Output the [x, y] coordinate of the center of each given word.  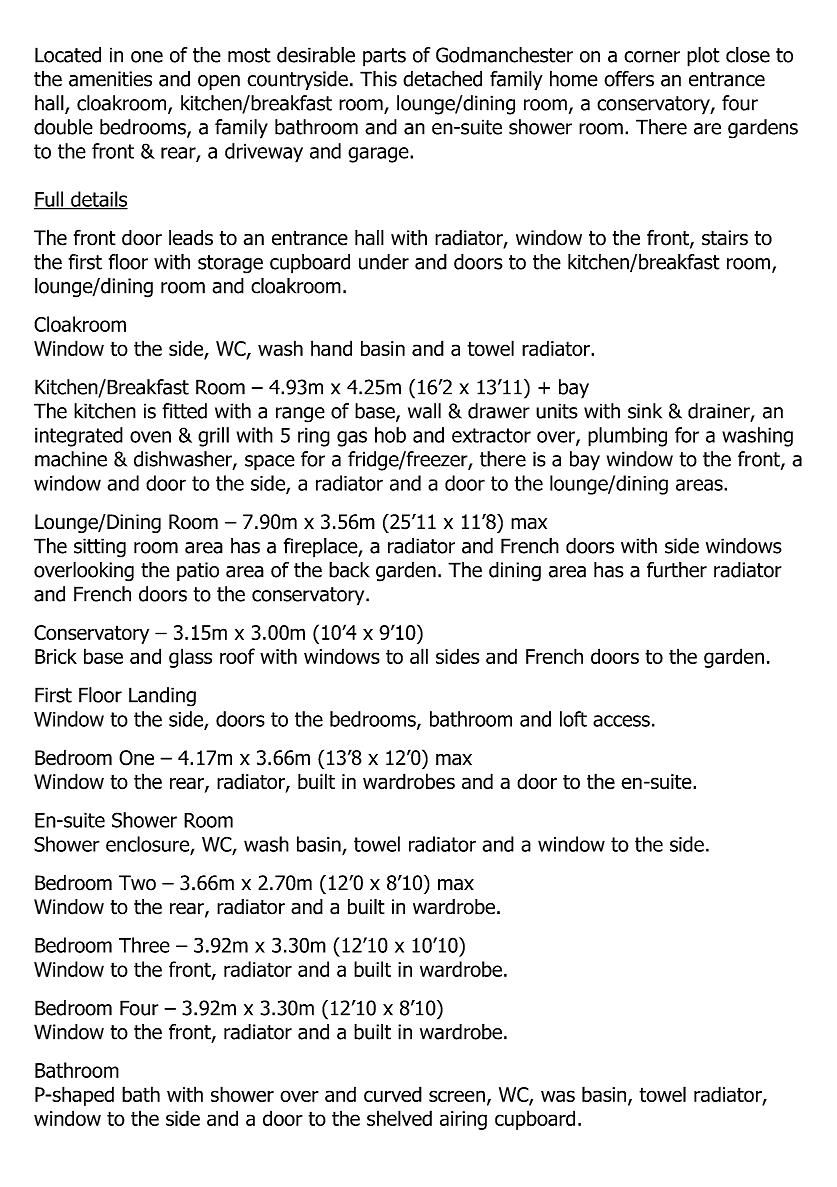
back [349, 570]
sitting [100, 548]
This [378, 79]
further [677, 570]
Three [144, 945]
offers [629, 79]
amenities [110, 79]
